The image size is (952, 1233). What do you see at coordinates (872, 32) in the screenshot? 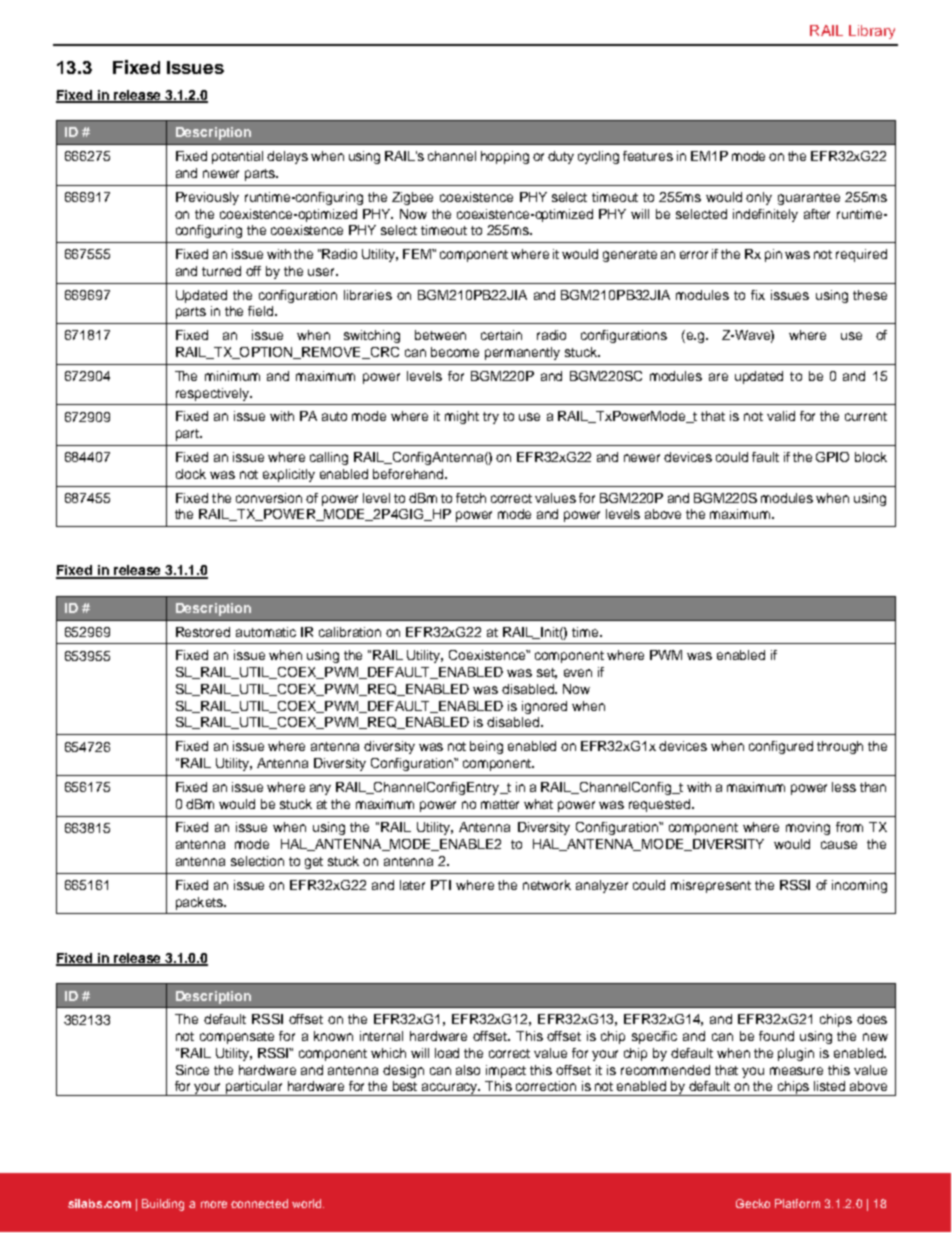
I see `Library` at bounding box center [872, 32].
